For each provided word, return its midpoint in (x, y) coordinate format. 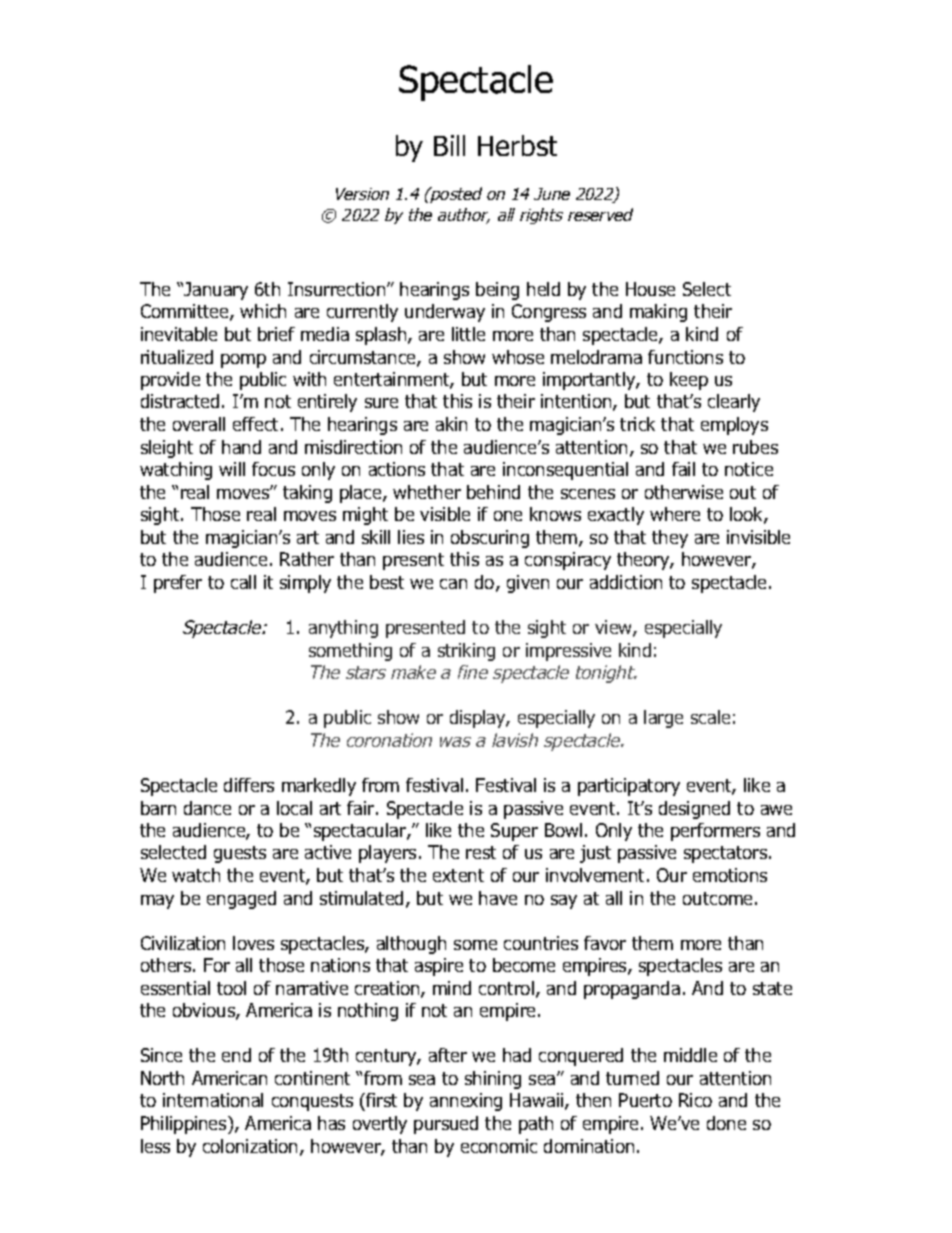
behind (493, 492)
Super (514, 832)
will (232, 469)
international (213, 1100)
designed (694, 810)
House (650, 289)
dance (207, 808)
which (263, 311)
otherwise (684, 492)
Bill (449, 145)
